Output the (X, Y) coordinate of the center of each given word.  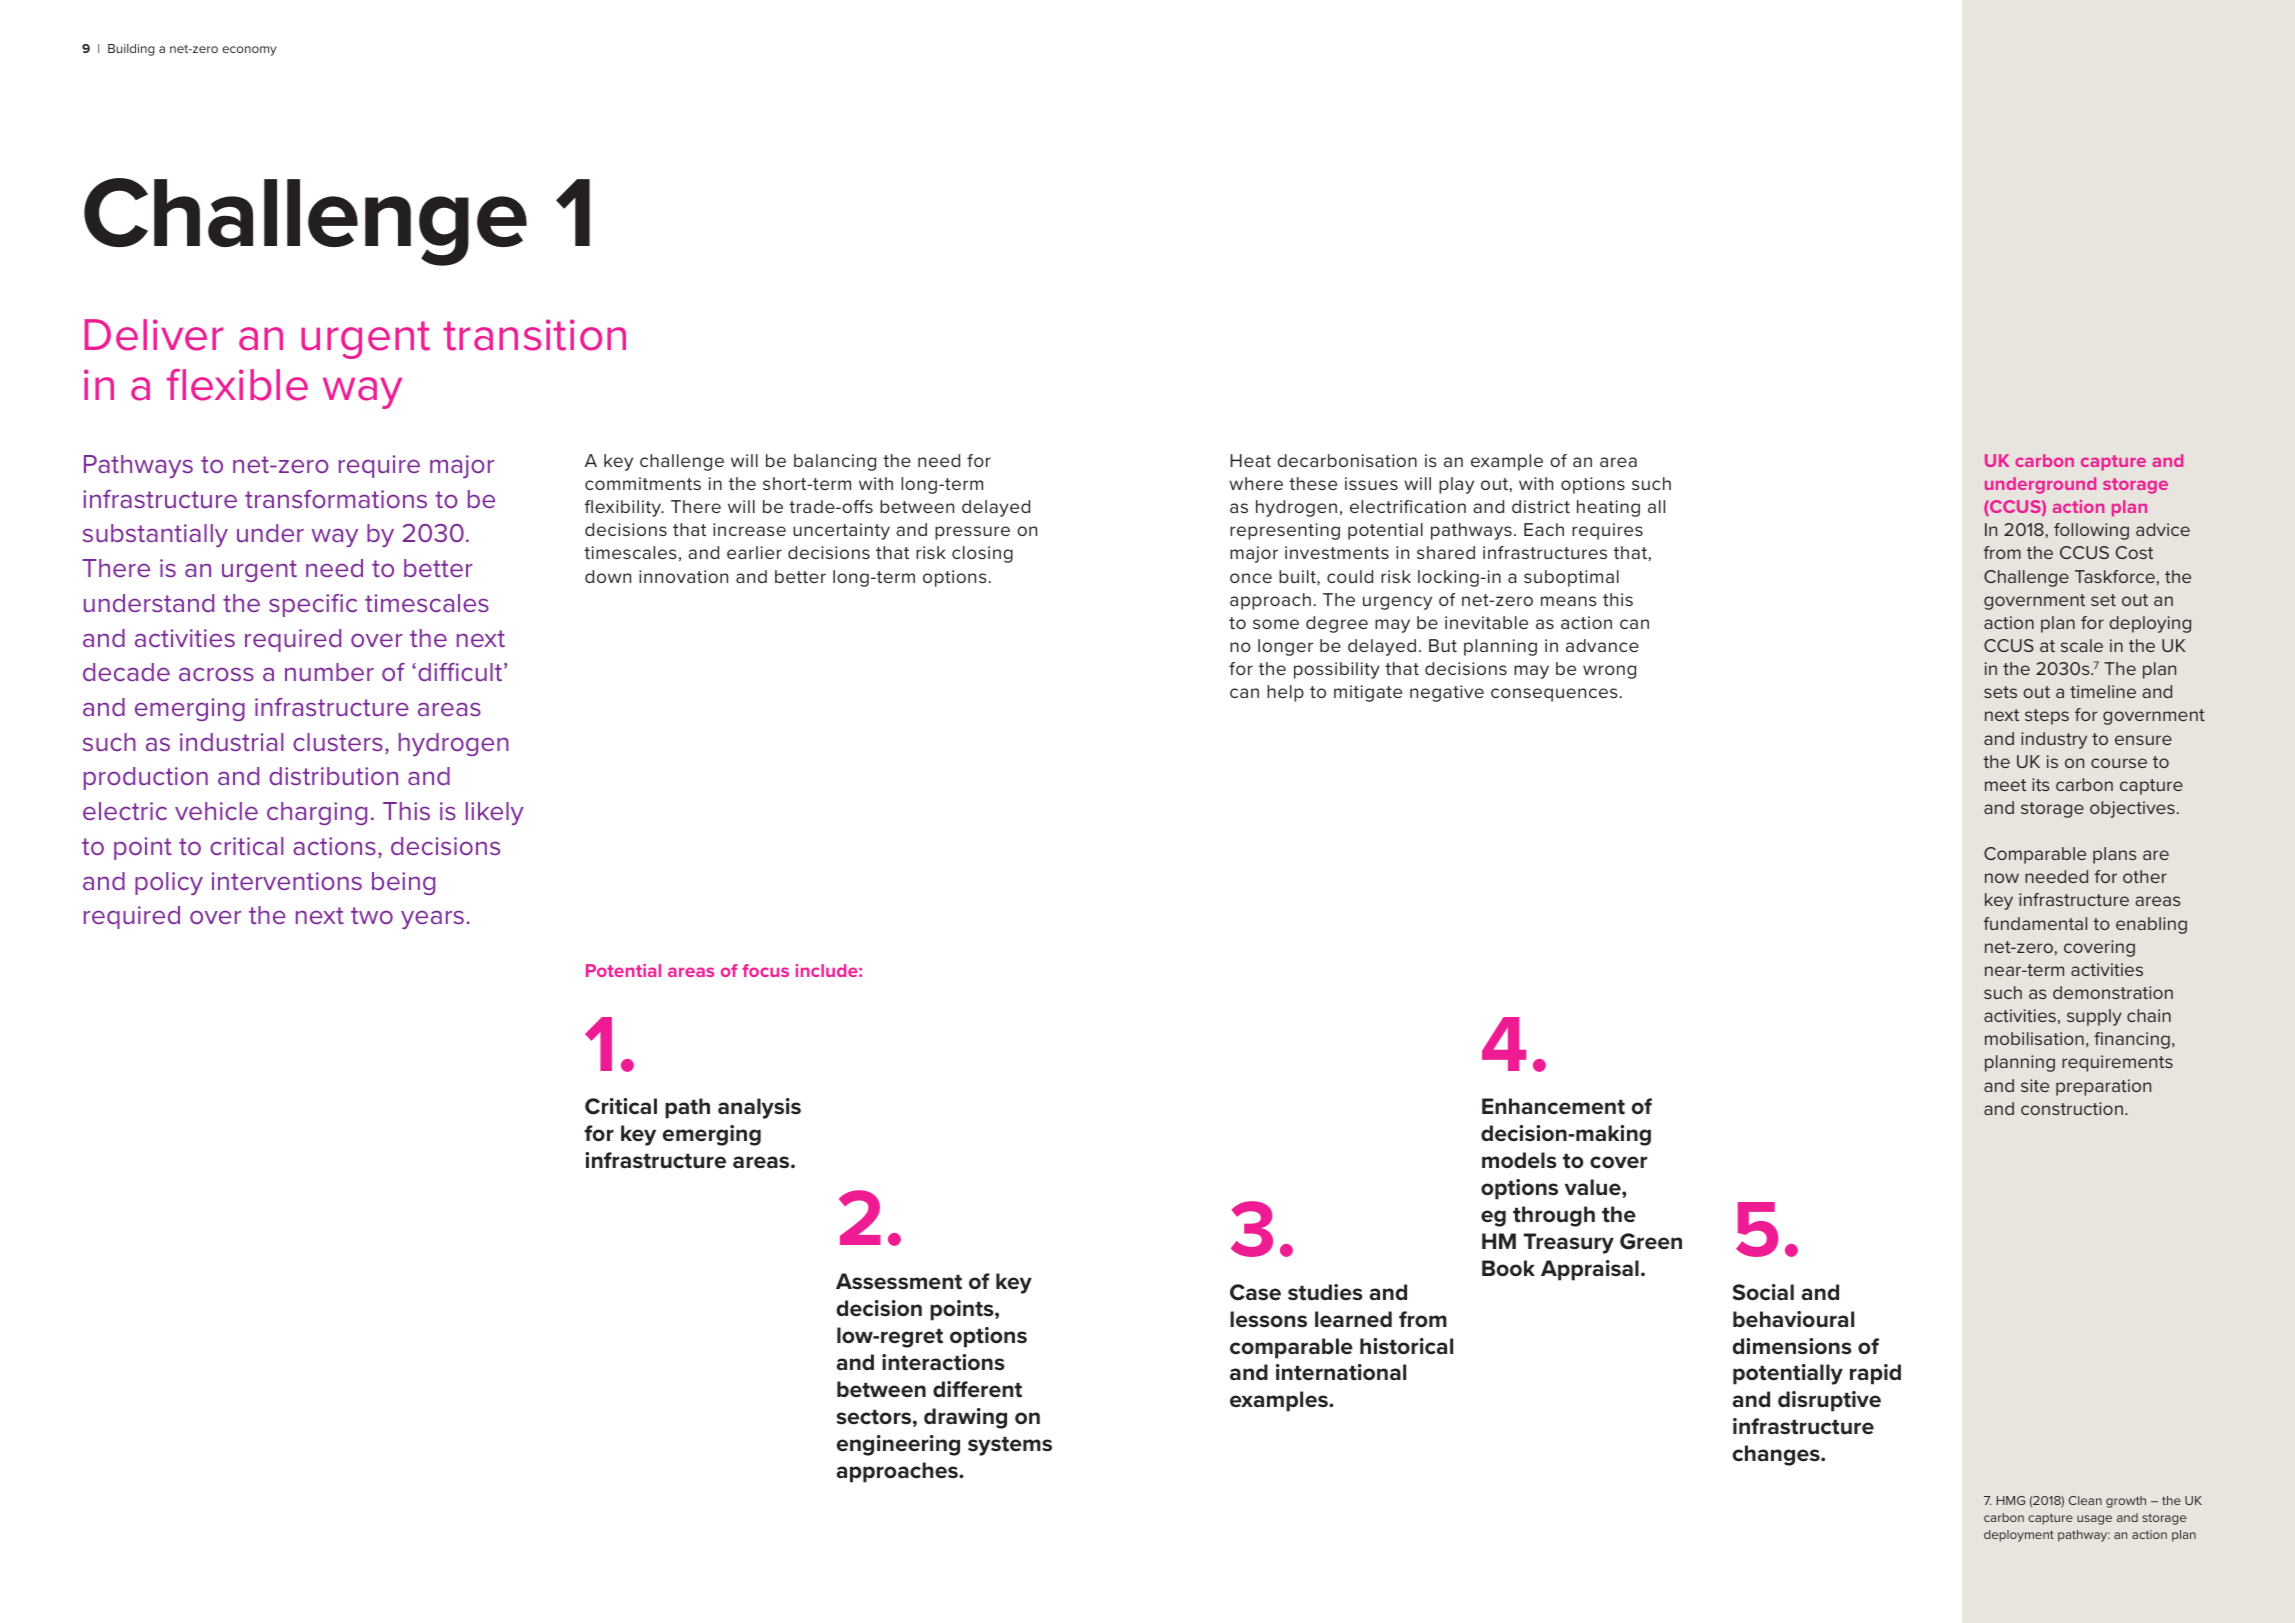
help (1285, 693)
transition (534, 335)
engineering (898, 1445)
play (1456, 485)
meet (2005, 785)
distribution (333, 776)
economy (249, 51)
